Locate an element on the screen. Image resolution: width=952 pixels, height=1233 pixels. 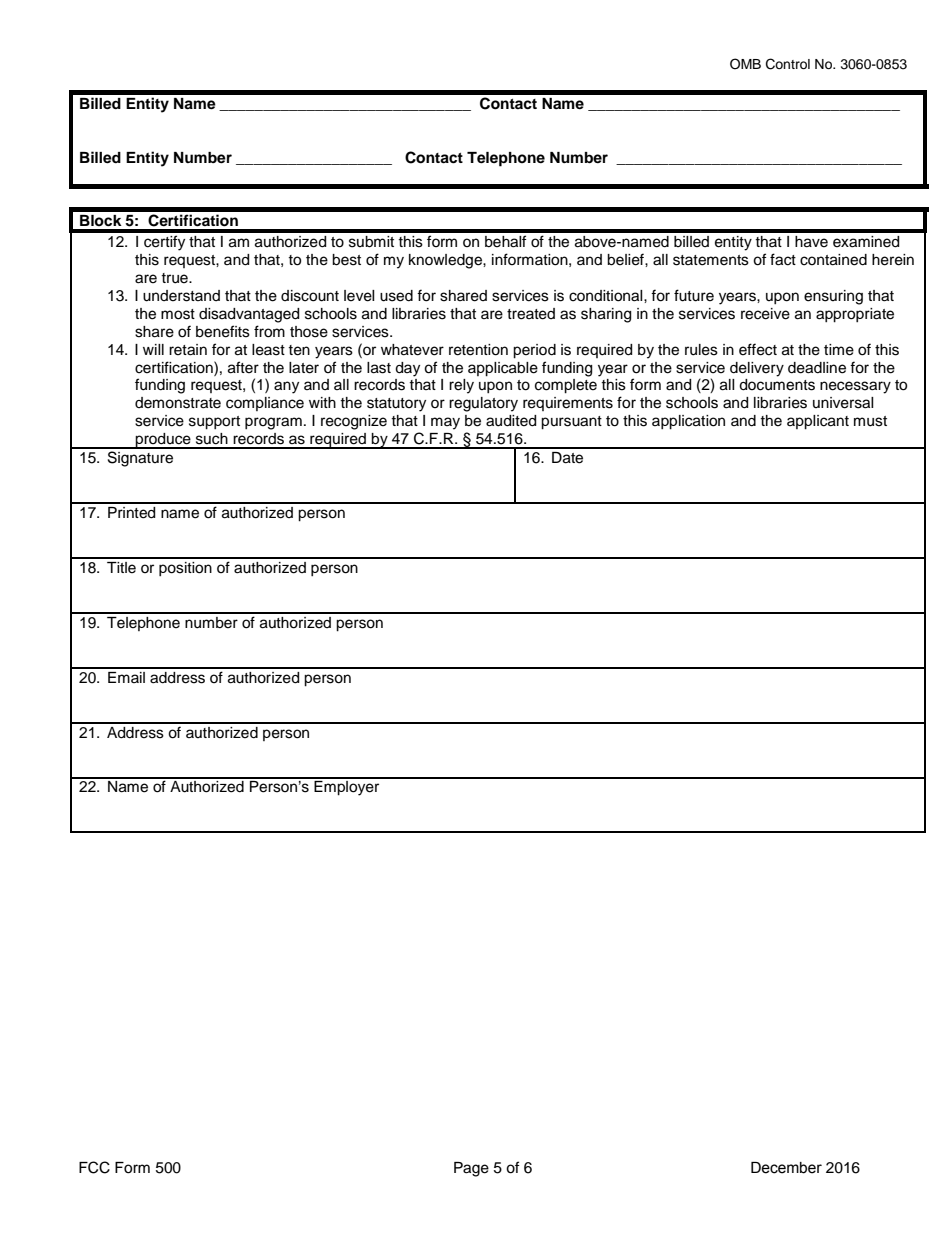
behalf is located at coordinates (505, 241).
